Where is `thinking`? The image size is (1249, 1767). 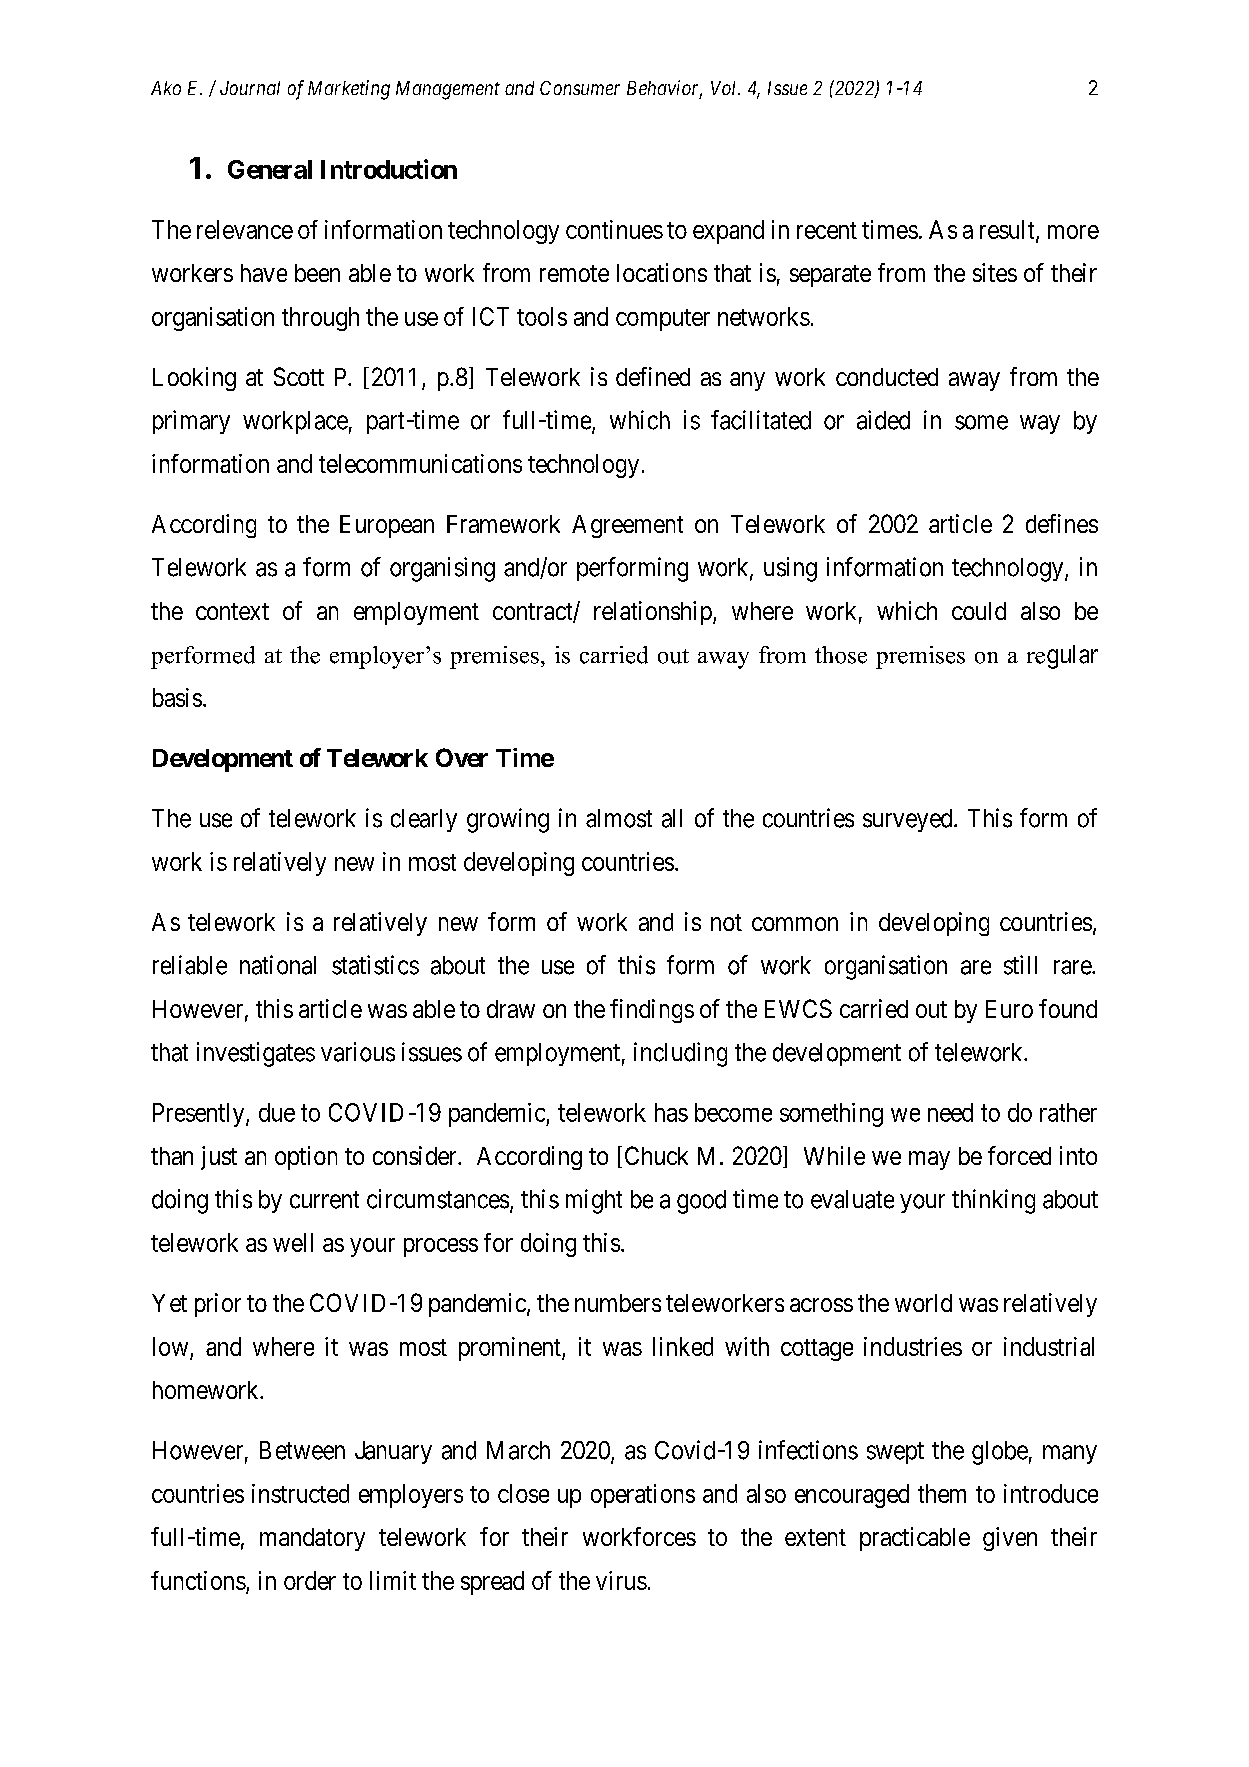
thinking is located at coordinates (993, 1201).
